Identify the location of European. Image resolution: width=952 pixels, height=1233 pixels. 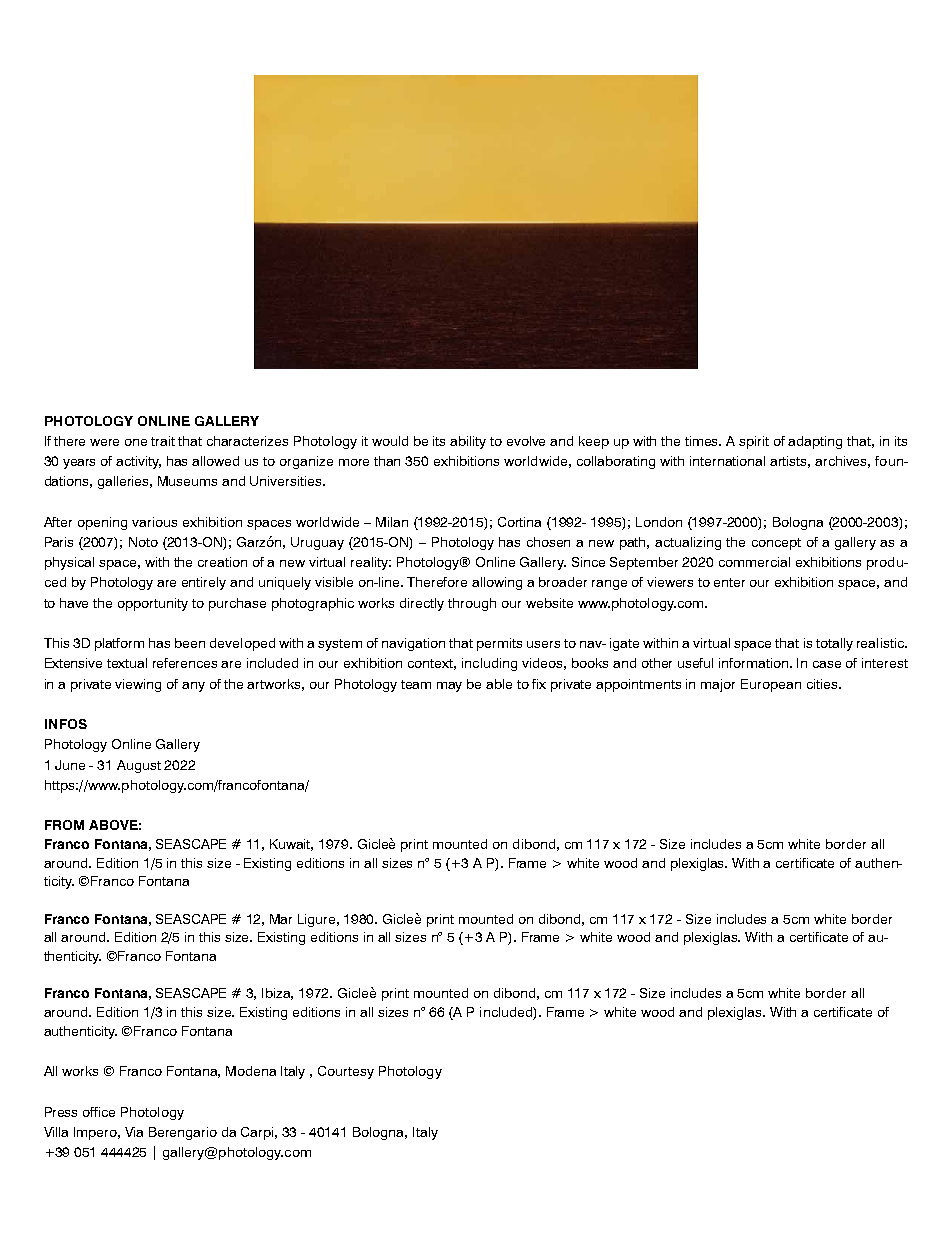
(771, 685).
